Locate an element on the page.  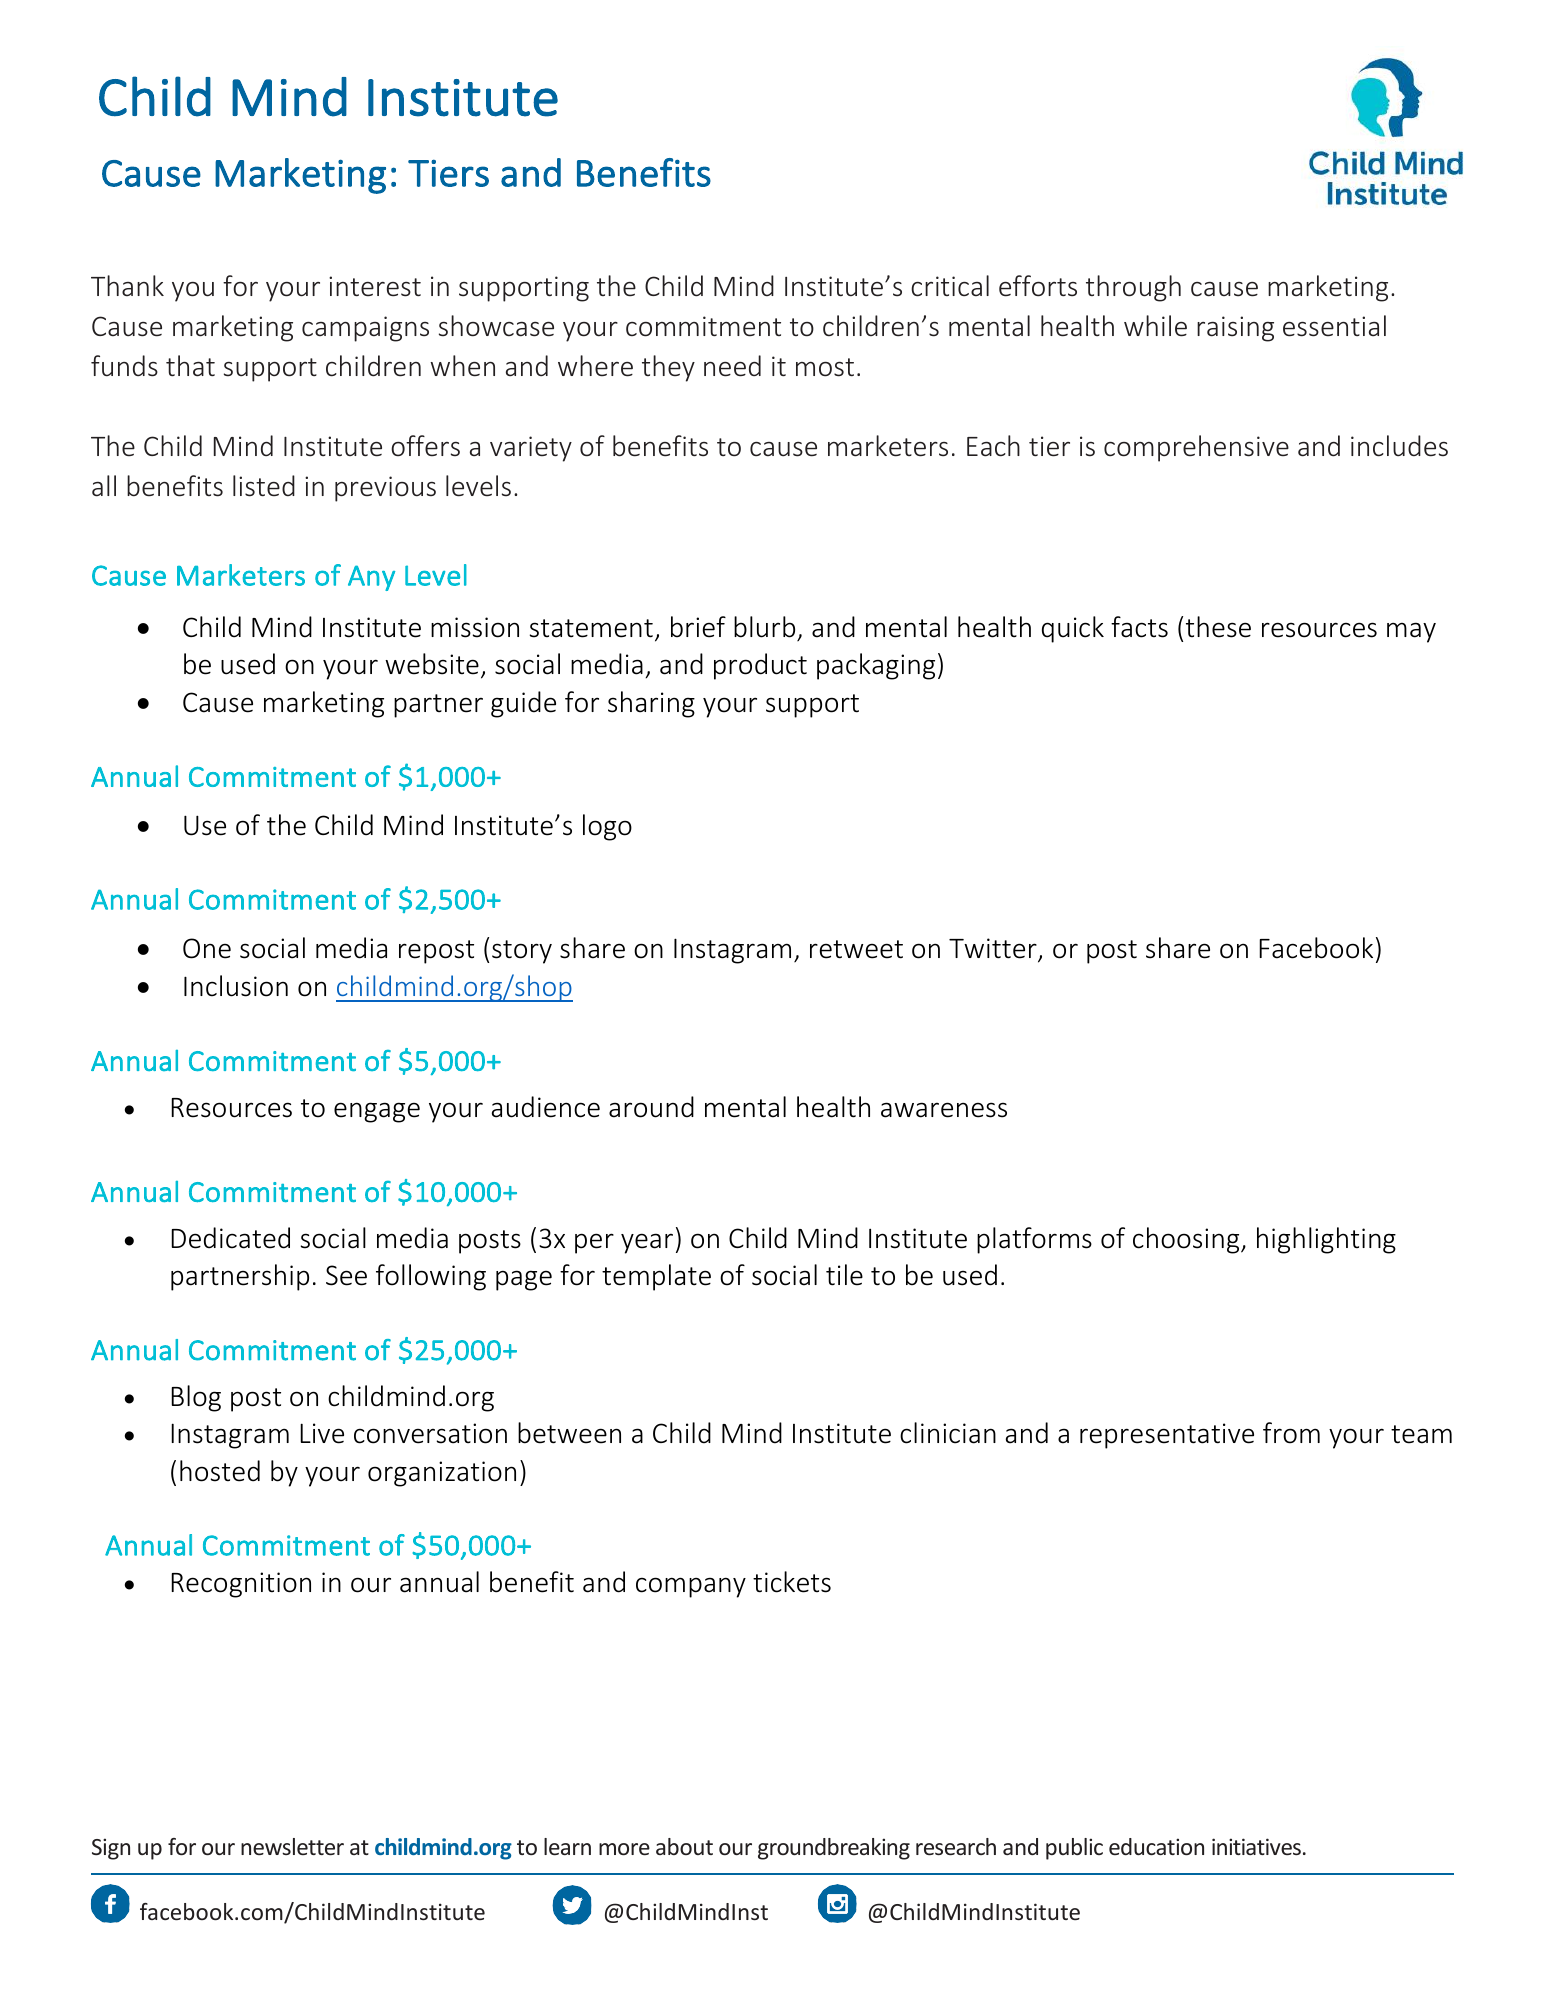
raising is located at coordinates (1235, 329).
